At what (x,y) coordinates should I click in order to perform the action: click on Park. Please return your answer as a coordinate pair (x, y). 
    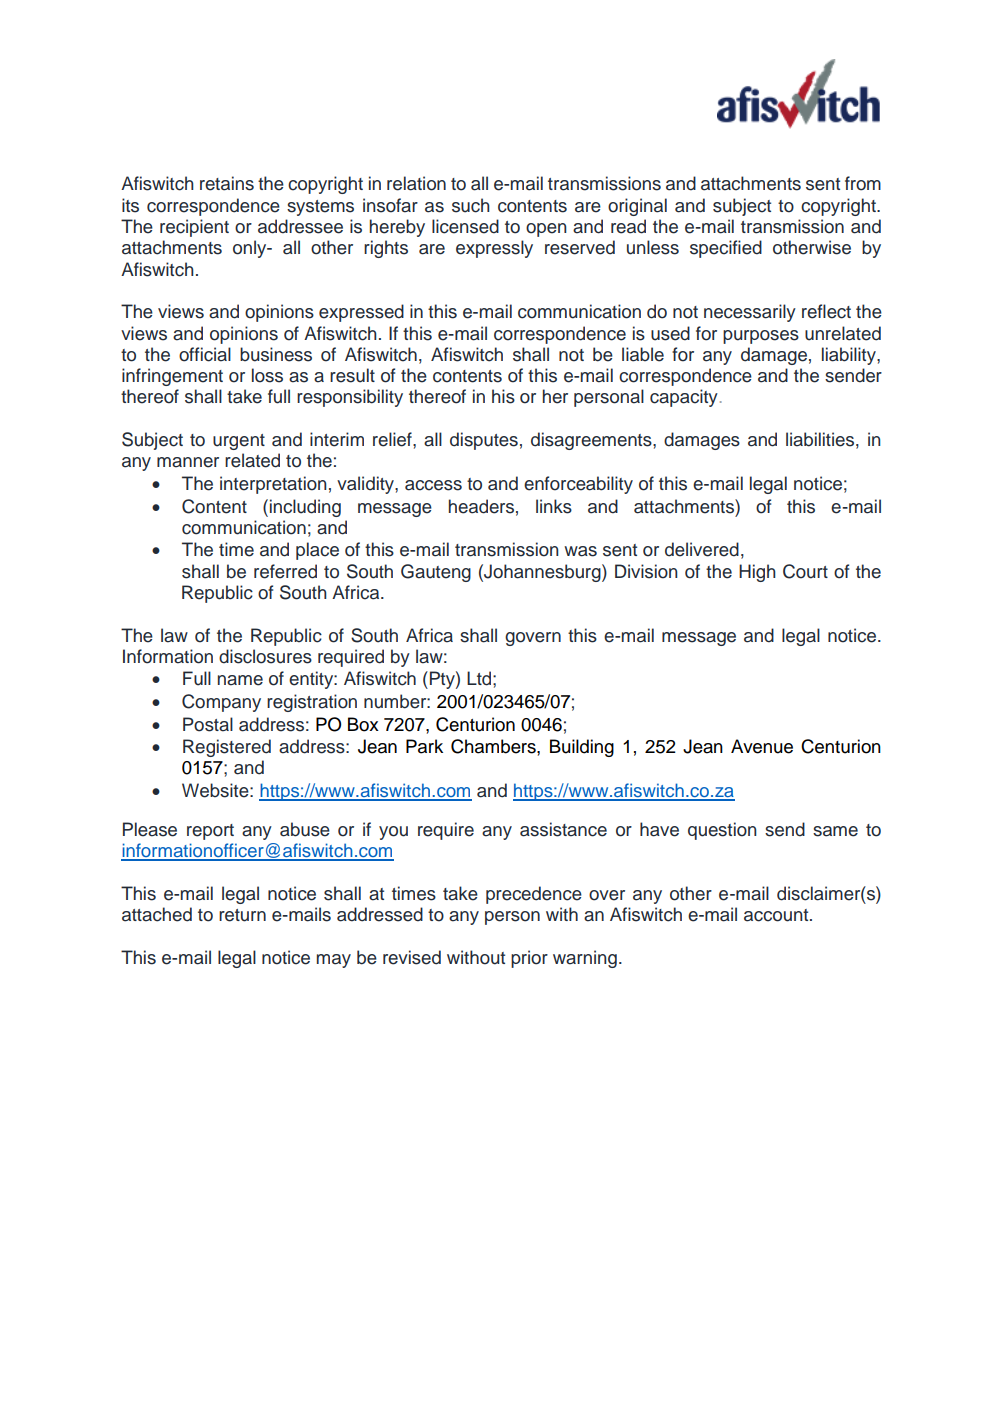
    Looking at the image, I should click on (424, 746).
